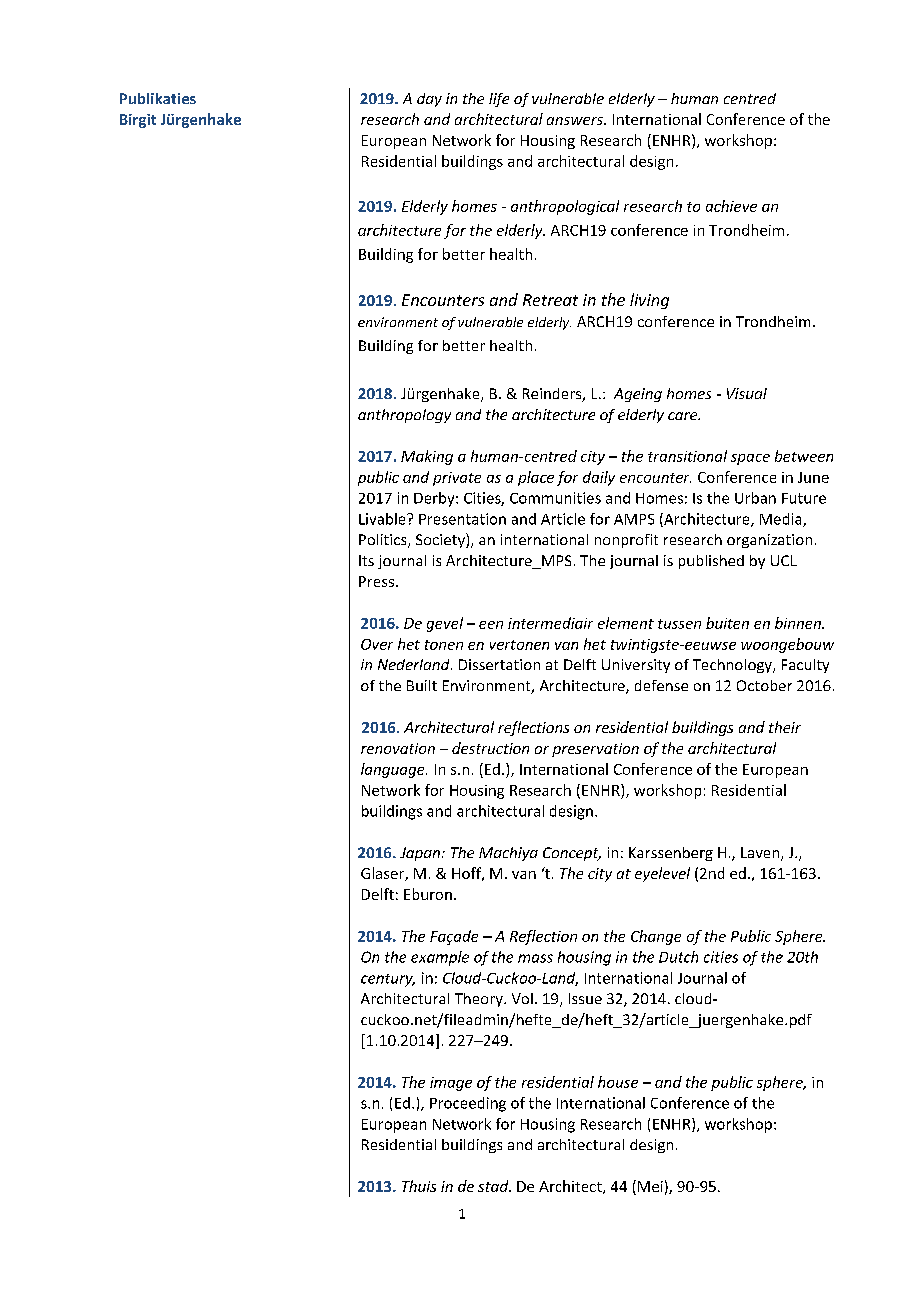  I want to click on renovation, so click(398, 748).
